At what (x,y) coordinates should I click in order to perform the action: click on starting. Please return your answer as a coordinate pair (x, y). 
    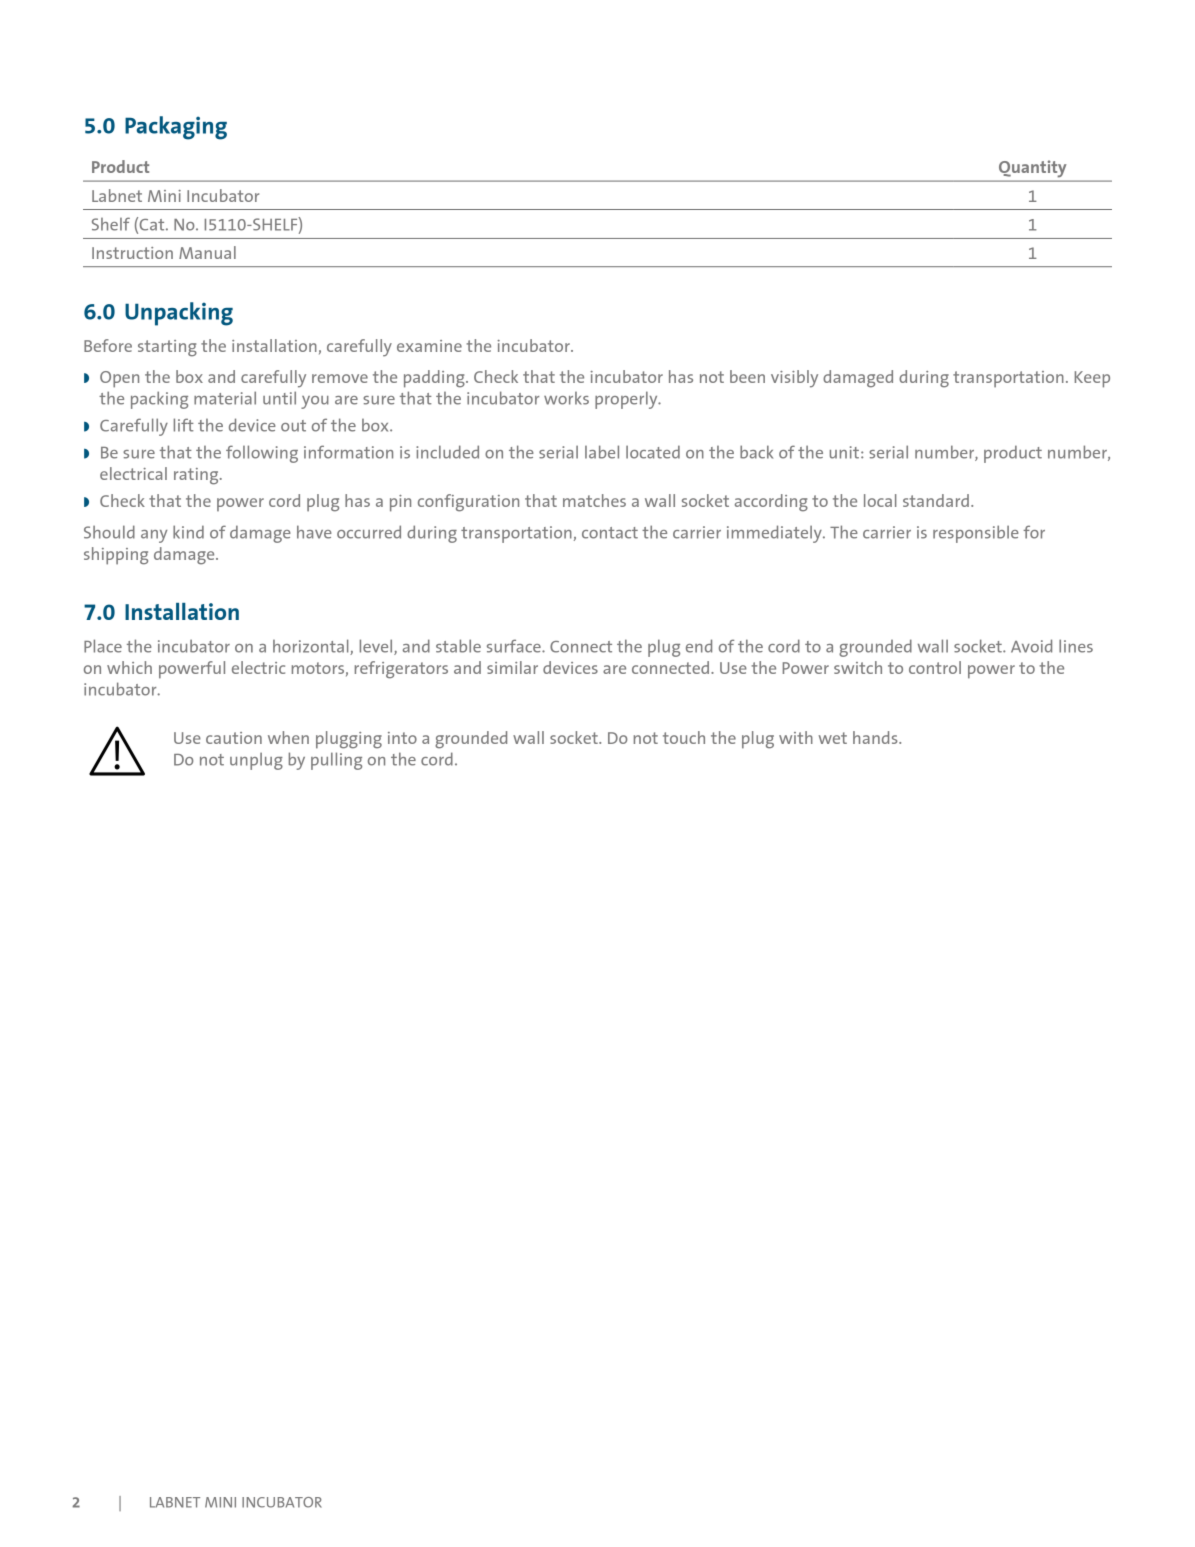
    Looking at the image, I should click on (167, 348).
